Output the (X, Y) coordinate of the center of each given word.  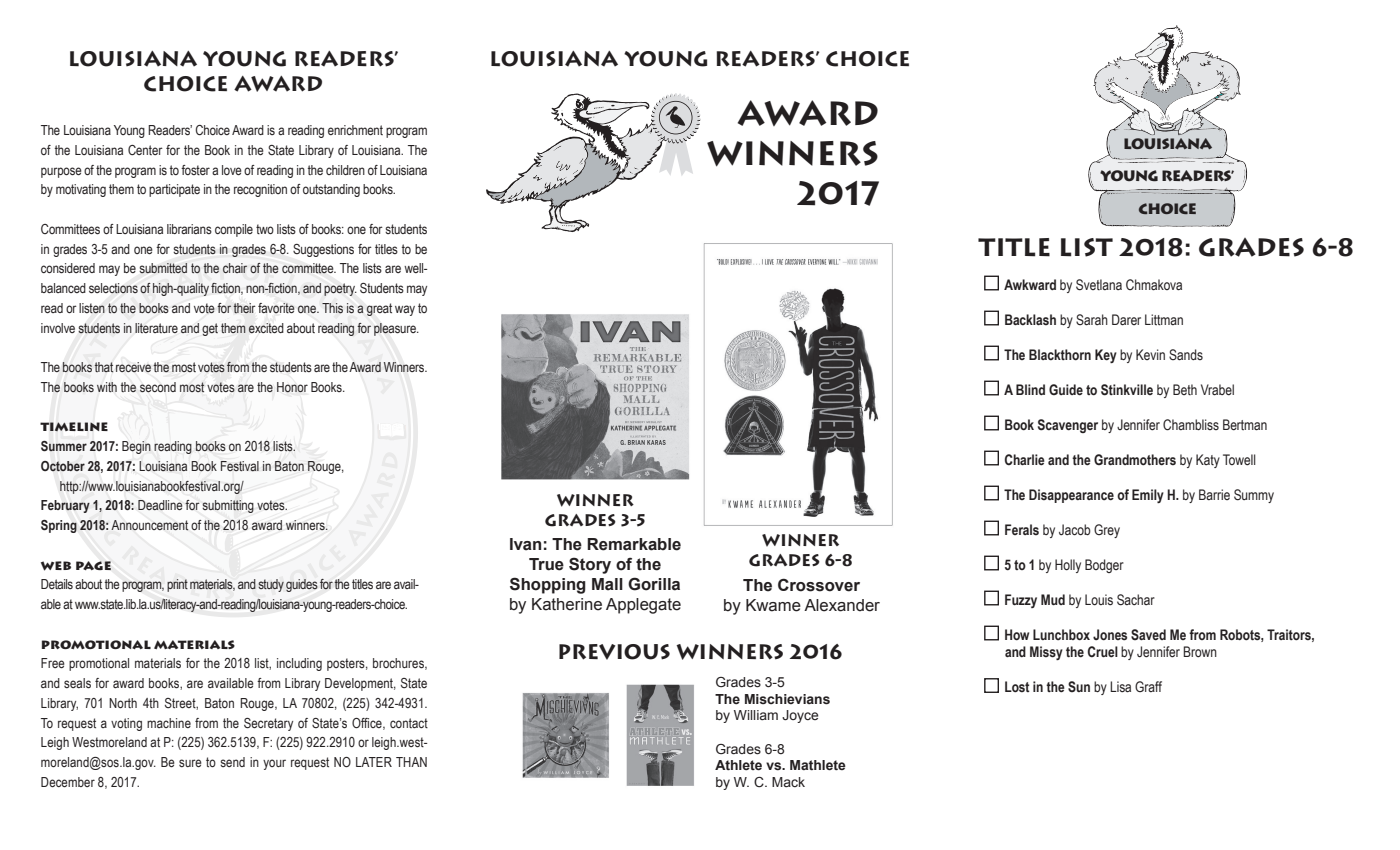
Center (145, 150)
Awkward (1030, 284)
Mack (788, 782)
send (232, 762)
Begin (136, 447)
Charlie (1025, 460)
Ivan (525, 544)
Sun (1079, 686)
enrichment (355, 130)
